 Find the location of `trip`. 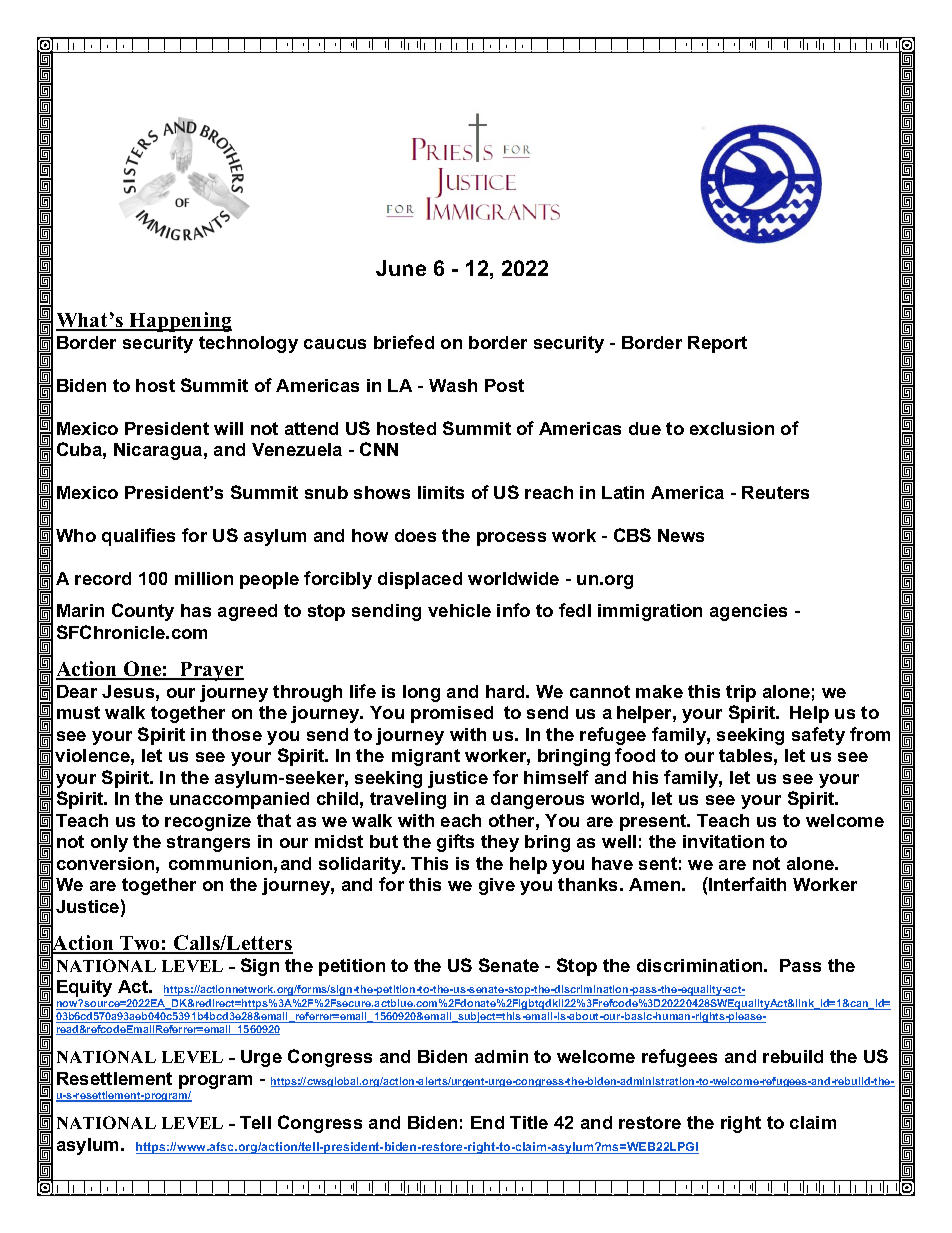

trip is located at coordinates (741, 693).
